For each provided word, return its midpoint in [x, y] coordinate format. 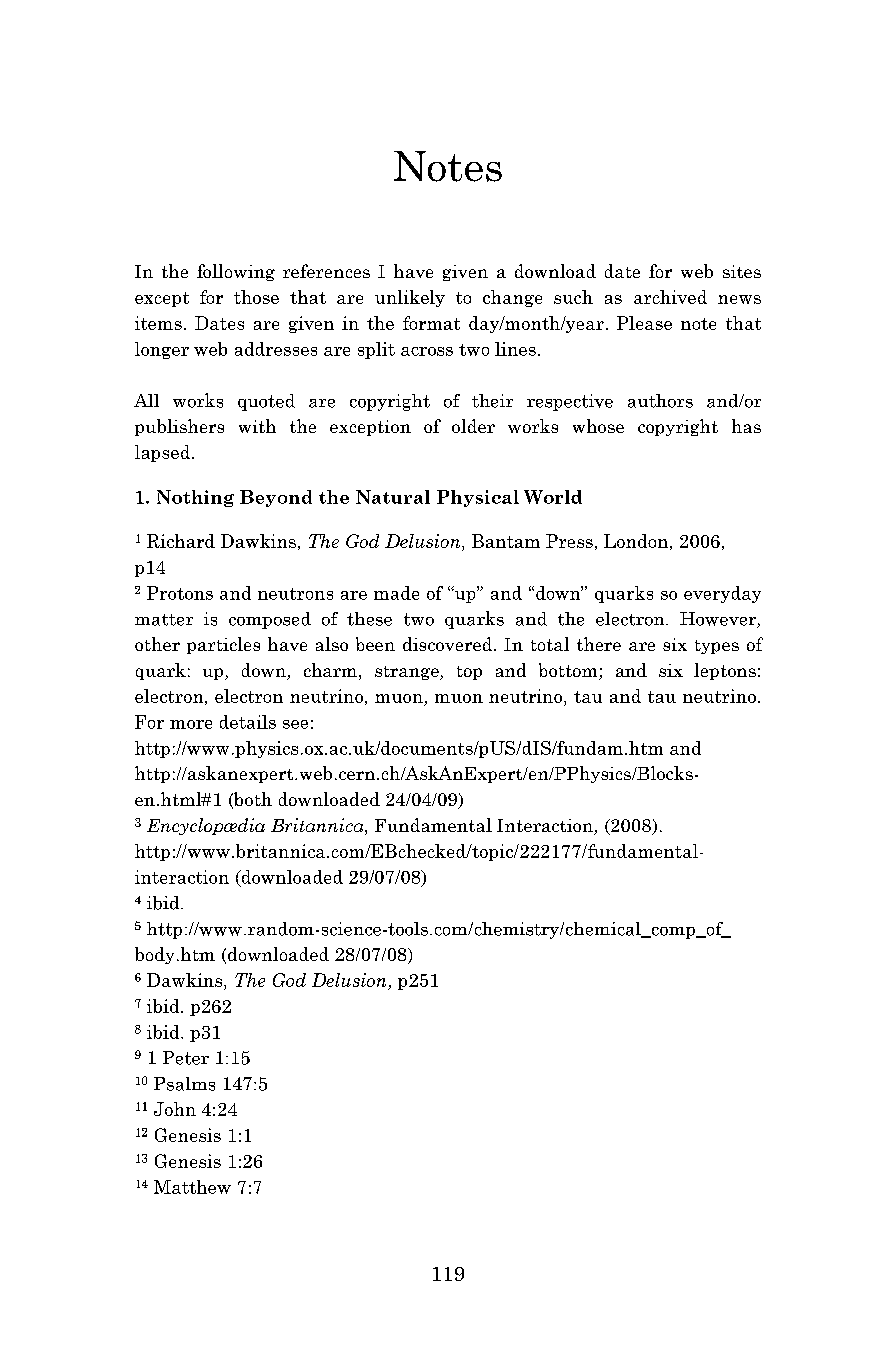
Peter [186, 1058]
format [431, 323]
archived [670, 297]
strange [408, 673]
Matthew [192, 1187]
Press [569, 541]
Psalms [184, 1084]
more [191, 724]
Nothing [195, 498]
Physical [478, 498]
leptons [725, 671]
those [256, 297]
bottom [569, 671]
